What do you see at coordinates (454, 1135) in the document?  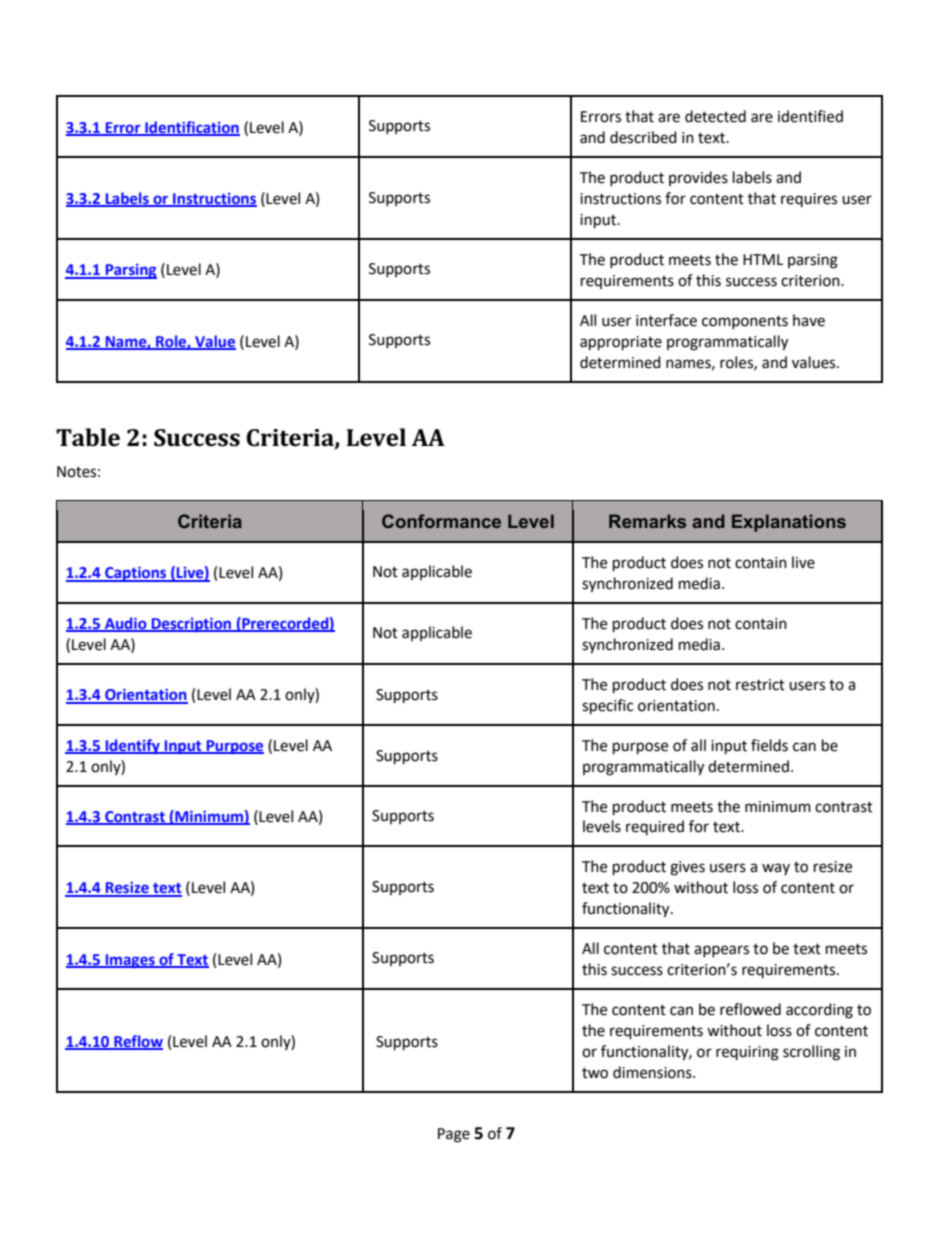 I see `Page` at bounding box center [454, 1135].
